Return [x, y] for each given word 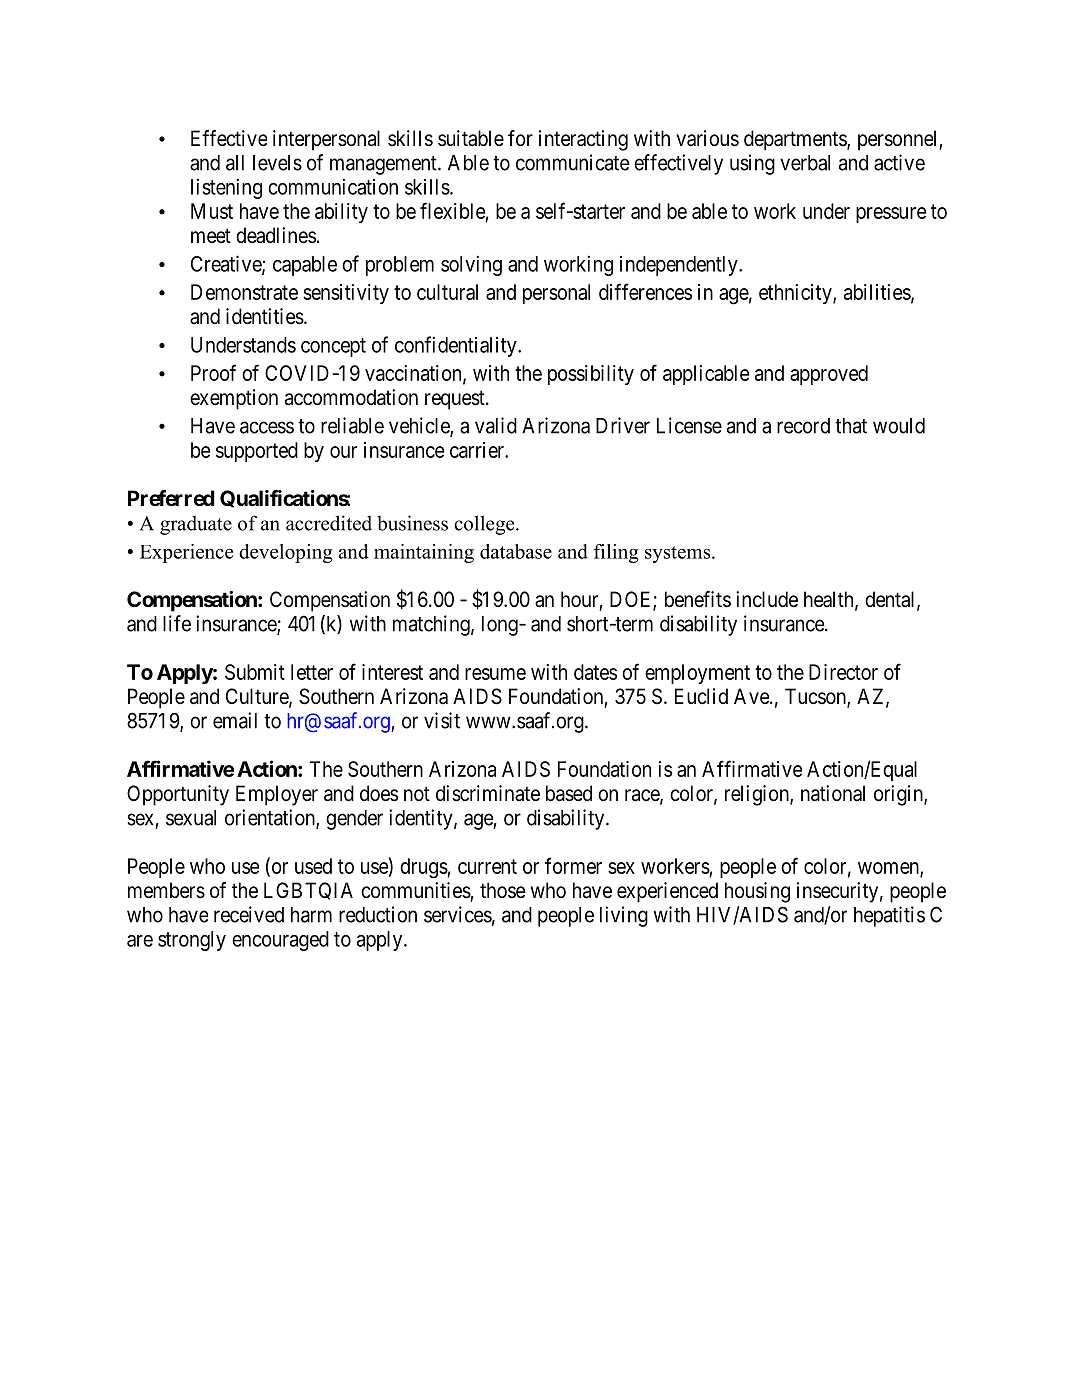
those [503, 890]
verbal [805, 163]
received [249, 914]
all [235, 163]
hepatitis [889, 916]
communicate [573, 162]
